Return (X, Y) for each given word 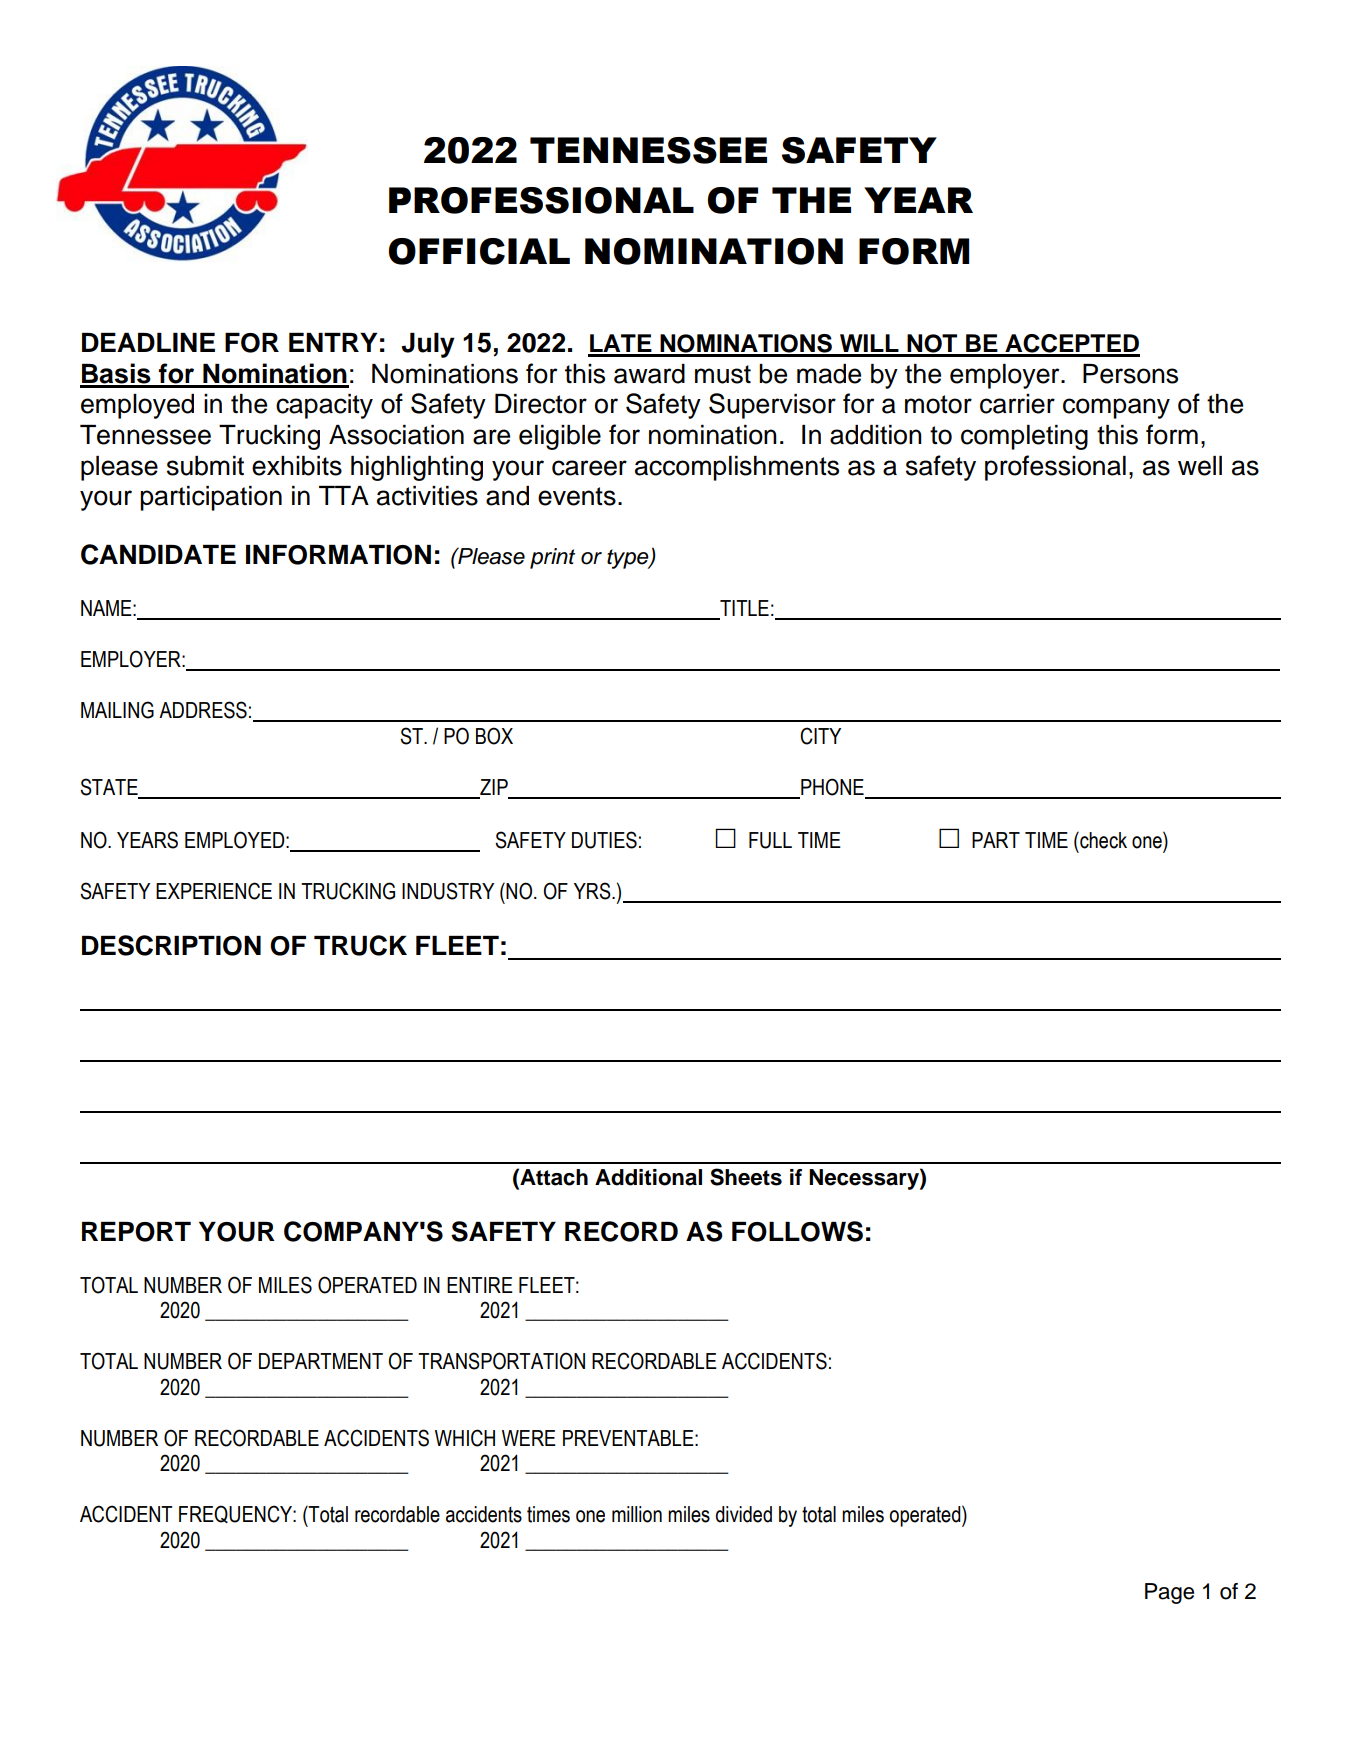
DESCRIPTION (171, 945)
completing (1024, 437)
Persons (1130, 374)
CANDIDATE (158, 554)
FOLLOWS (797, 1231)
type (629, 559)
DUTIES (604, 840)
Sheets (746, 1177)
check (1102, 840)
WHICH (465, 1438)
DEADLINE (148, 342)
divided (744, 1514)
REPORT (136, 1232)
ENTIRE (480, 1285)
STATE (109, 787)
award (649, 374)
